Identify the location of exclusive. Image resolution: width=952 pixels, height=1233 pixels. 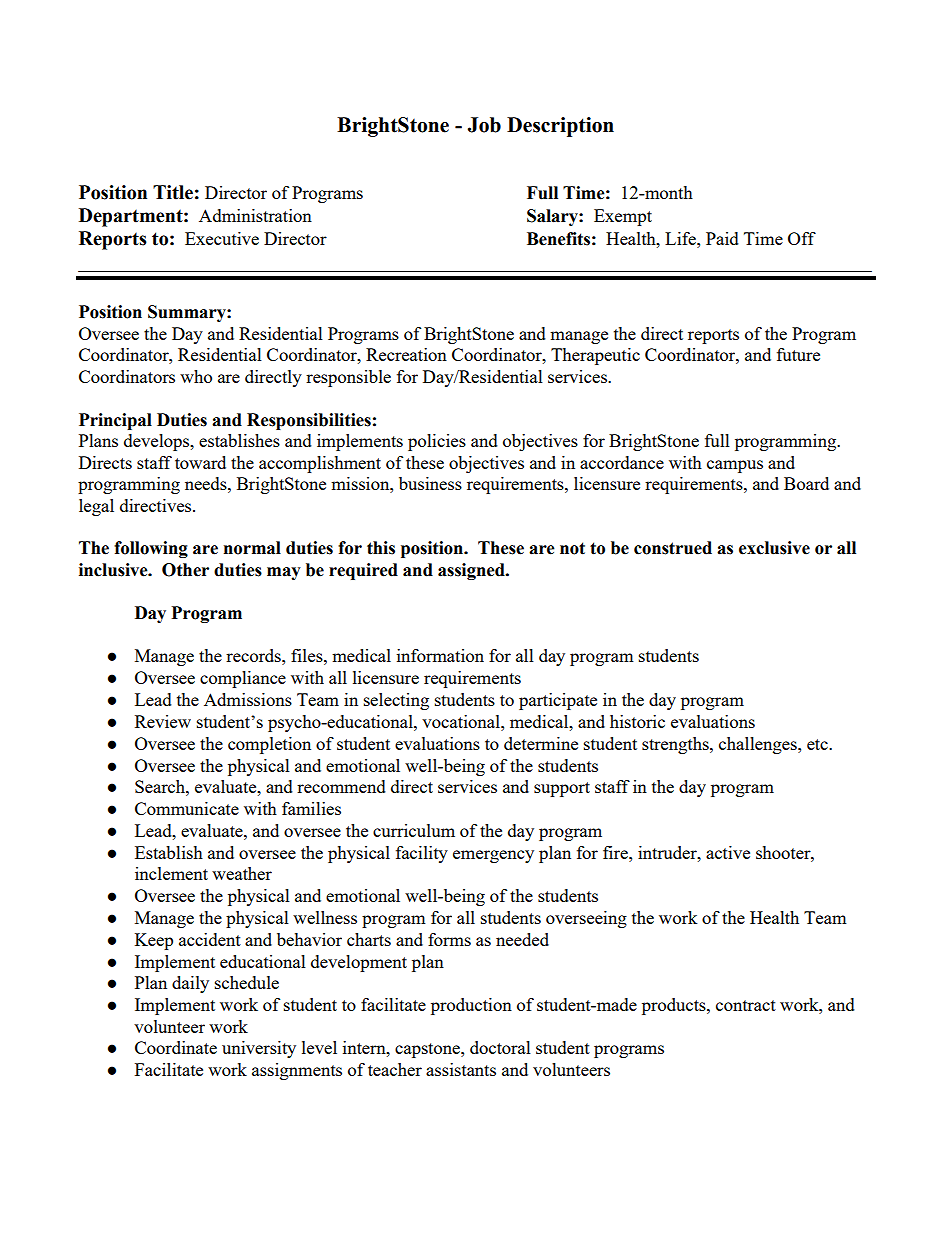
(774, 548).
